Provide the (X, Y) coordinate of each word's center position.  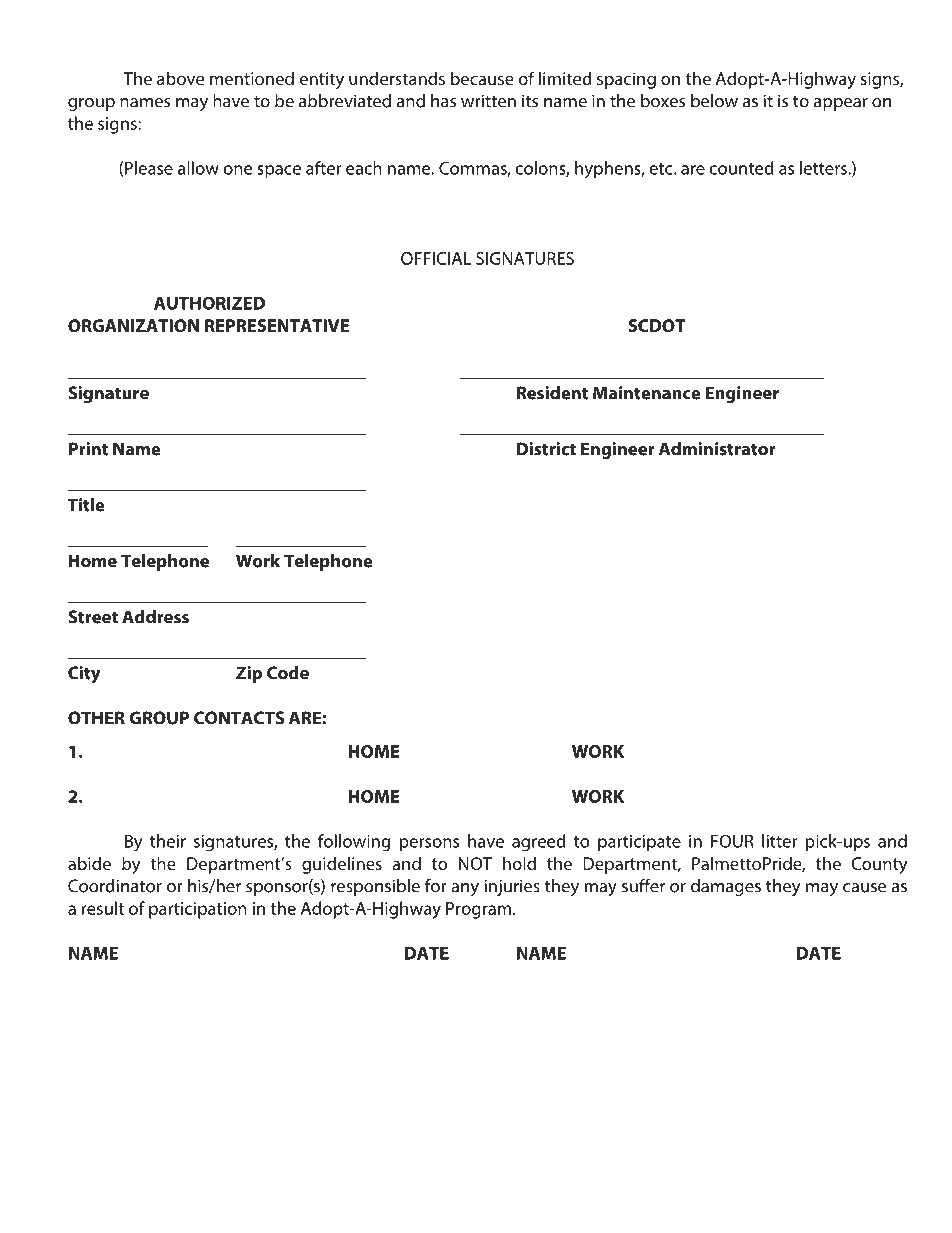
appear (841, 104)
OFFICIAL (436, 258)
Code (288, 673)
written (488, 101)
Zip (249, 674)
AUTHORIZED (209, 303)
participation (198, 910)
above (180, 78)
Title (86, 505)
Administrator (717, 449)
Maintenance (647, 393)
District (546, 449)
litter (780, 841)
